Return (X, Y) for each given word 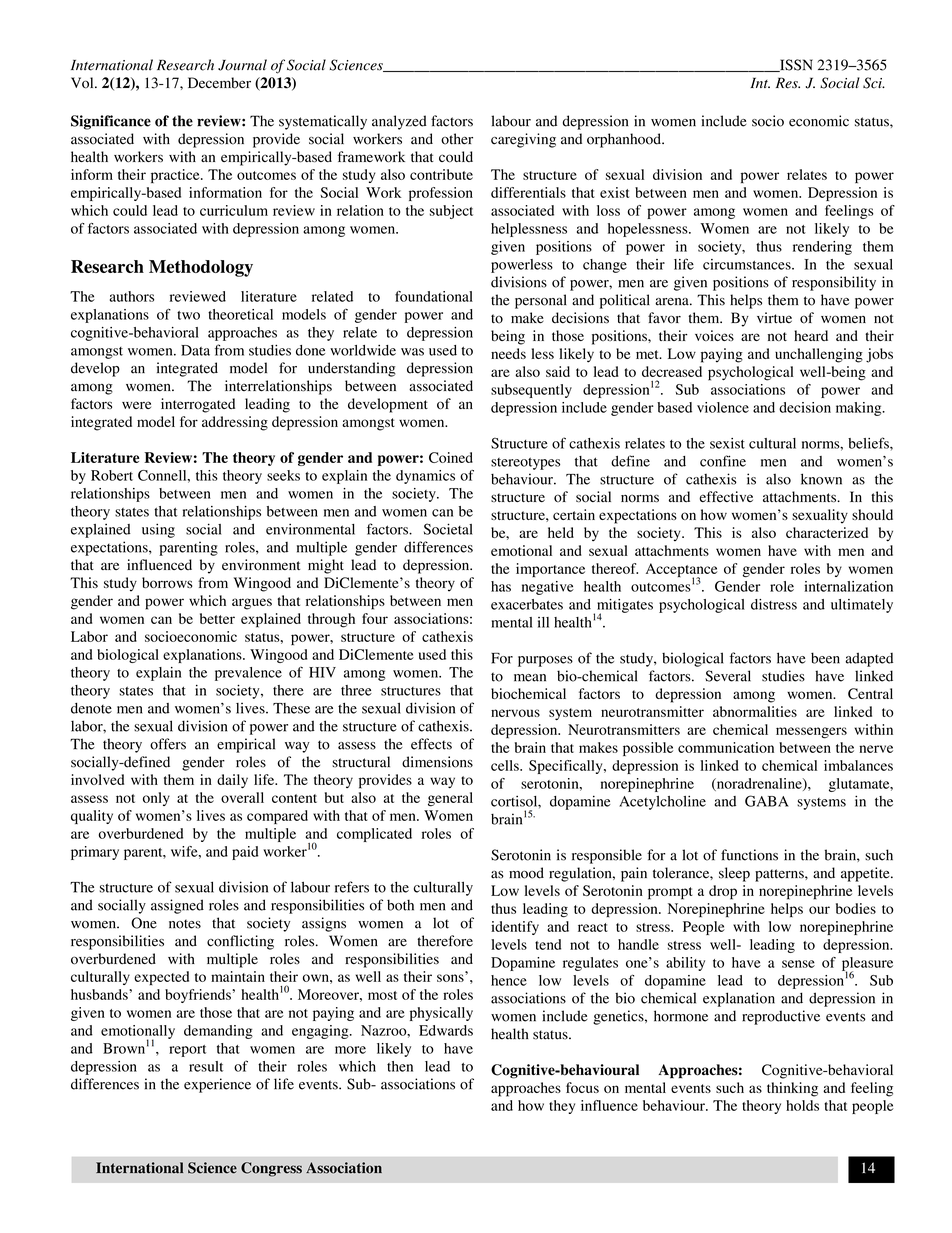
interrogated (198, 405)
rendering (822, 248)
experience (217, 1085)
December (219, 83)
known (821, 479)
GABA (767, 801)
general (450, 799)
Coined (451, 457)
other (457, 139)
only (156, 799)
